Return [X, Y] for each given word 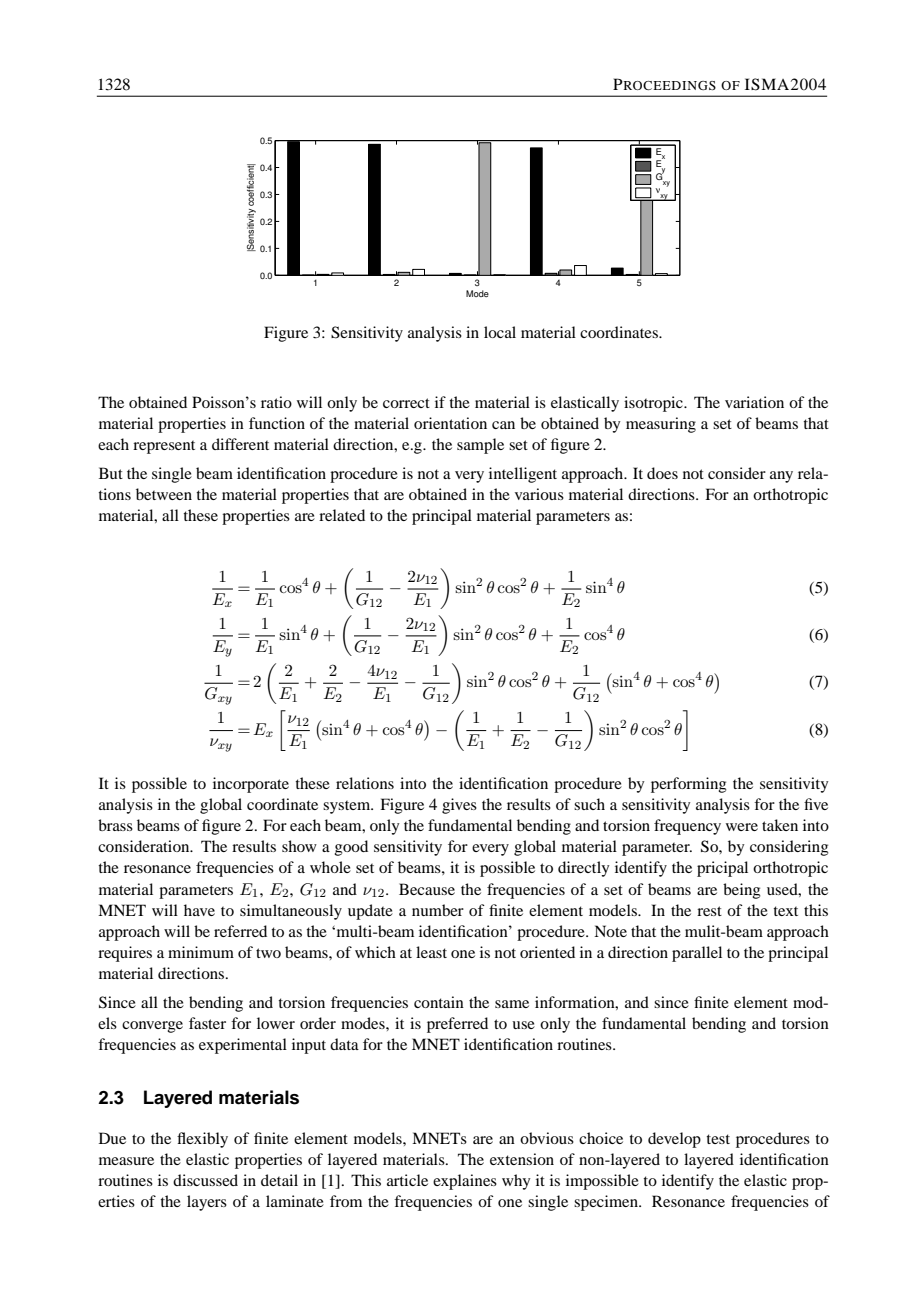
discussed [205, 1180]
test [718, 1139]
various [539, 494]
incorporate [251, 785]
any [781, 477]
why [516, 1182]
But [111, 473]
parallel [697, 954]
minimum [201, 952]
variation [754, 402]
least [431, 952]
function [277, 423]
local [500, 332]
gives [459, 806]
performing [689, 785]
